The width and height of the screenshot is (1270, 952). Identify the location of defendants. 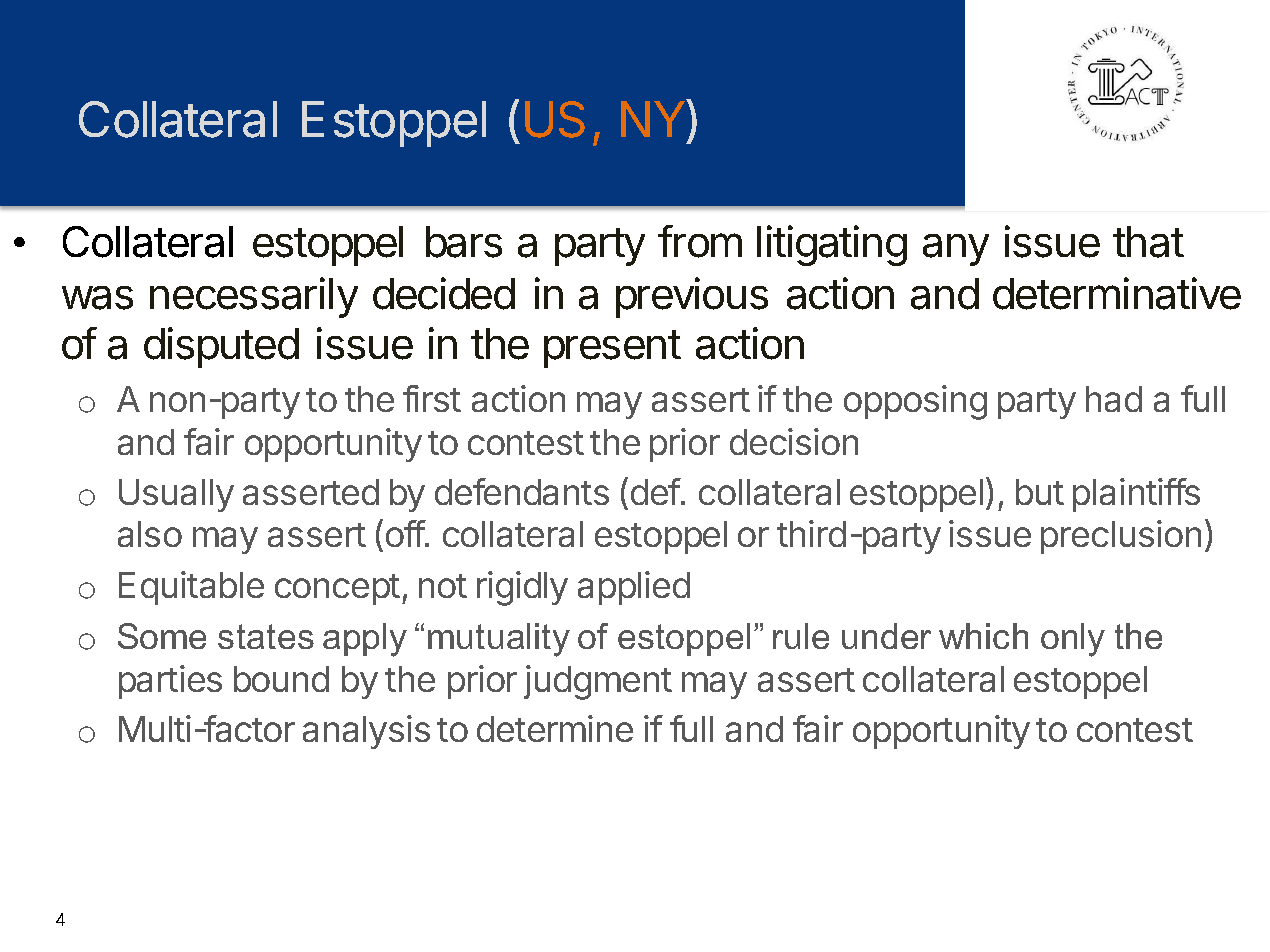
(522, 491).
